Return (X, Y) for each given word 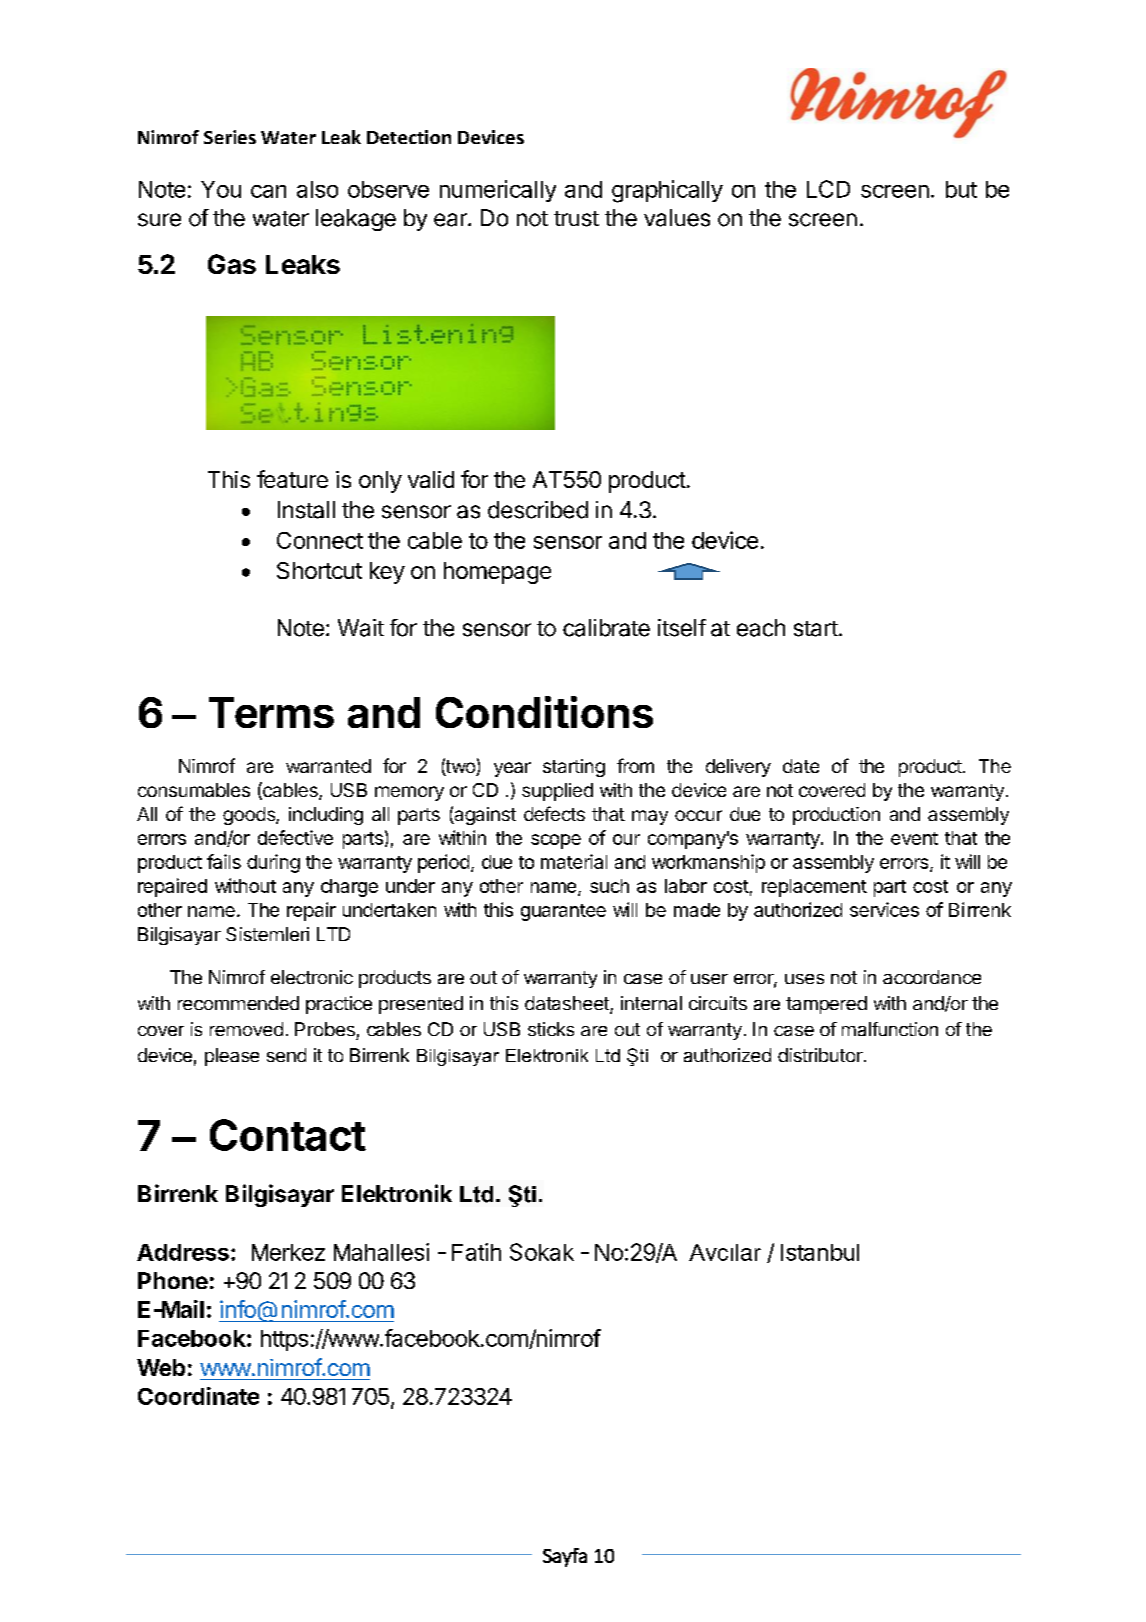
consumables (194, 790)
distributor (821, 1055)
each (761, 628)
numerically (498, 191)
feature (292, 479)
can (268, 191)
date (801, 766)
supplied (557, 792)
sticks (551, 1029)
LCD (828, 189)
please (232, 1057)
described (538, 510)
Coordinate (198, 1396)
